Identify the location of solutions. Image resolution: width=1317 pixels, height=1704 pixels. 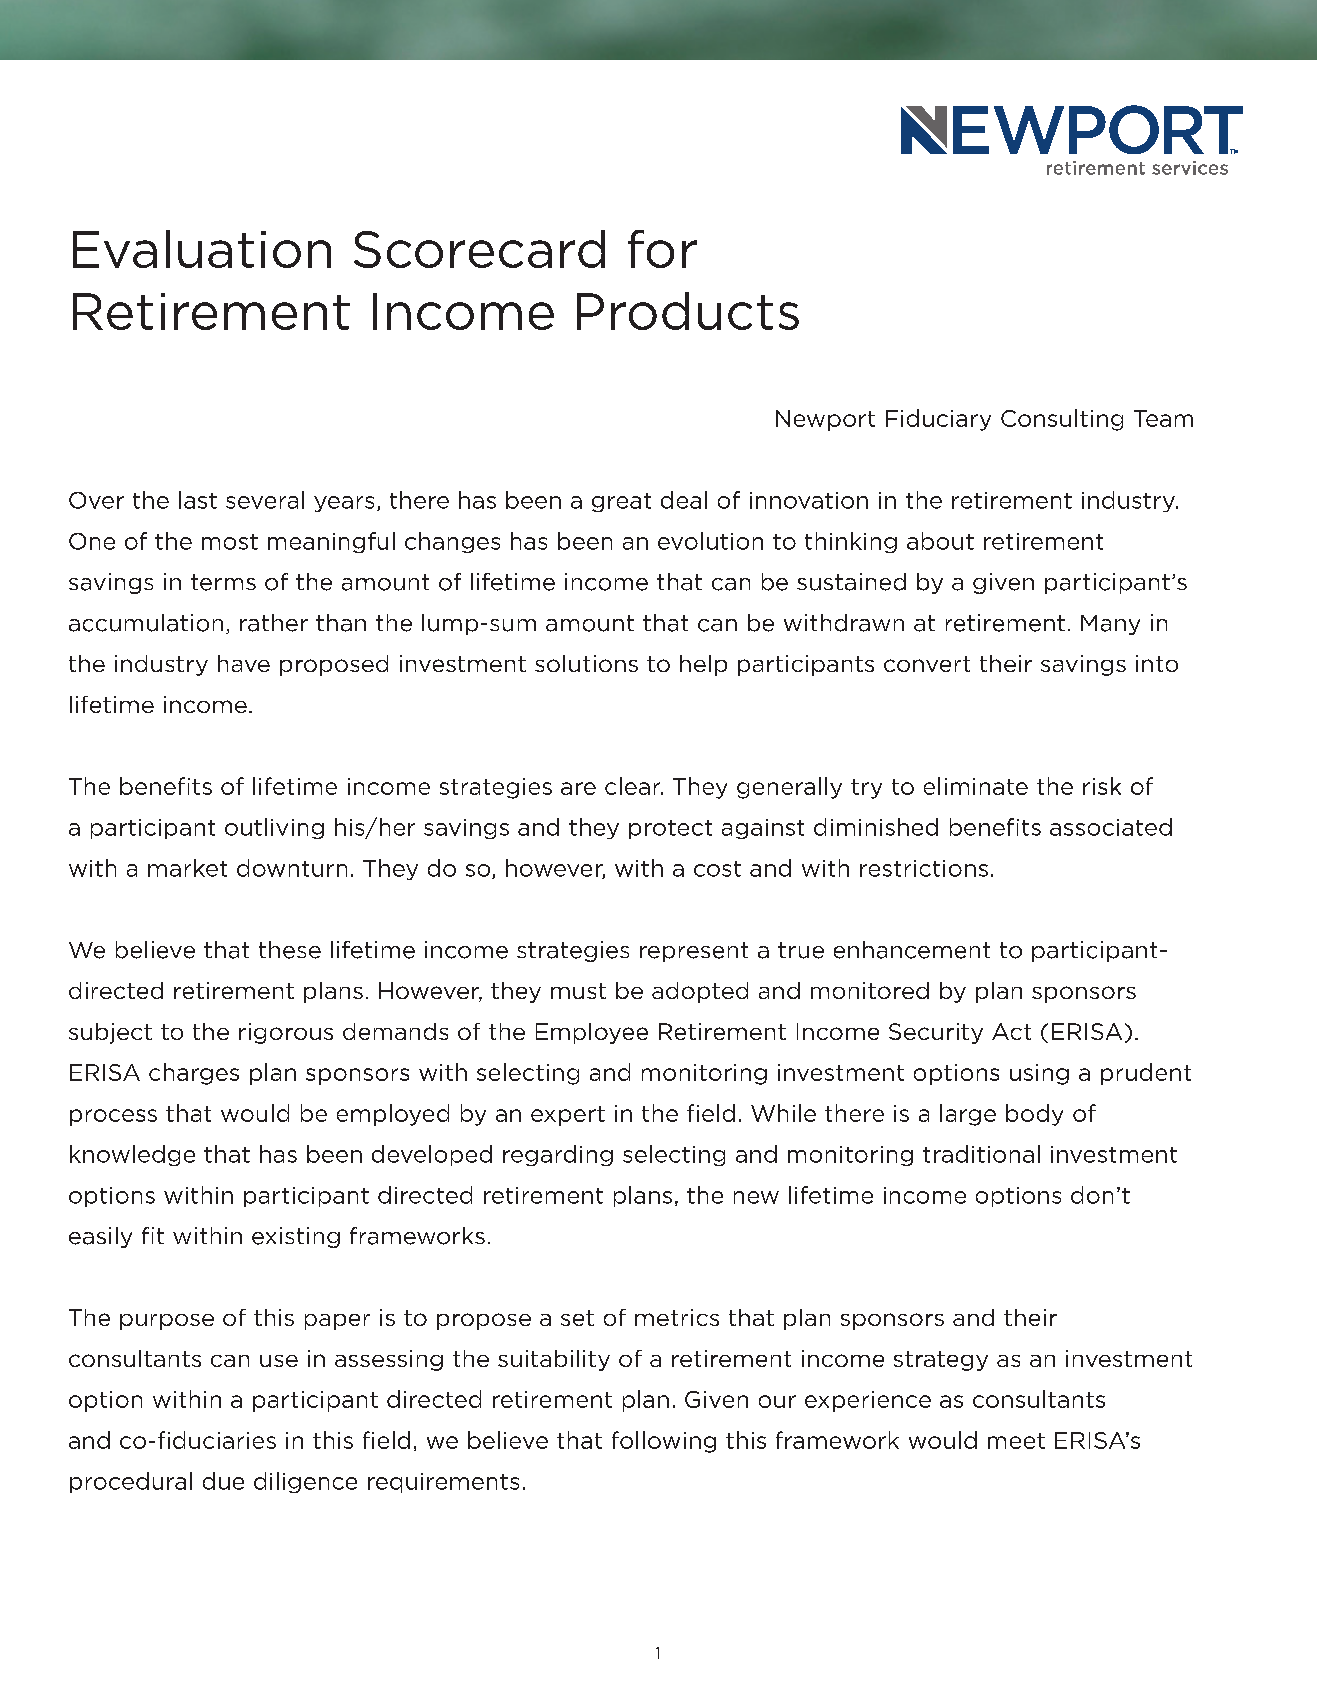
(586, 663).
